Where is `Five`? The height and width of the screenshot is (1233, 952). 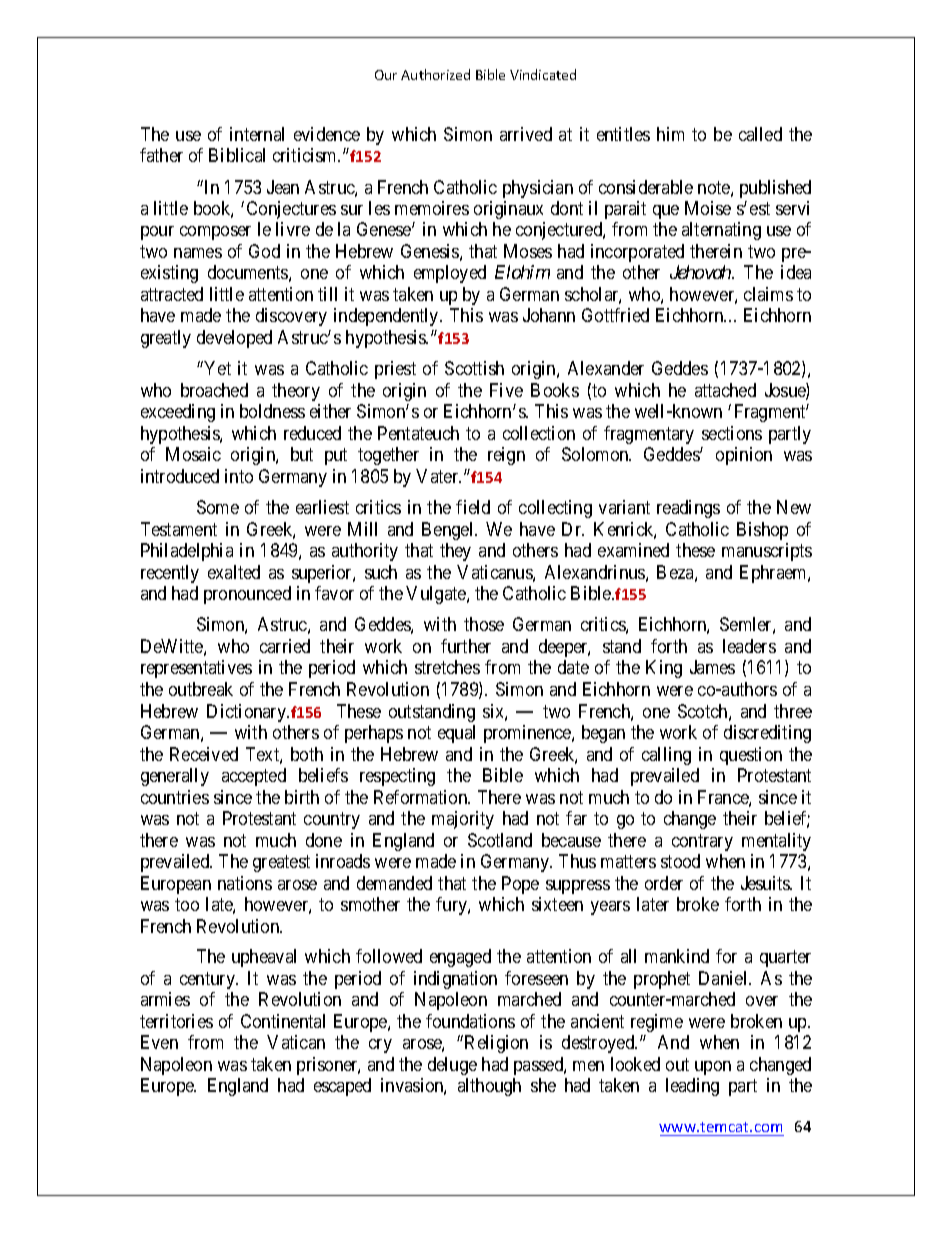 Five is located at coordinates (506, 390).
